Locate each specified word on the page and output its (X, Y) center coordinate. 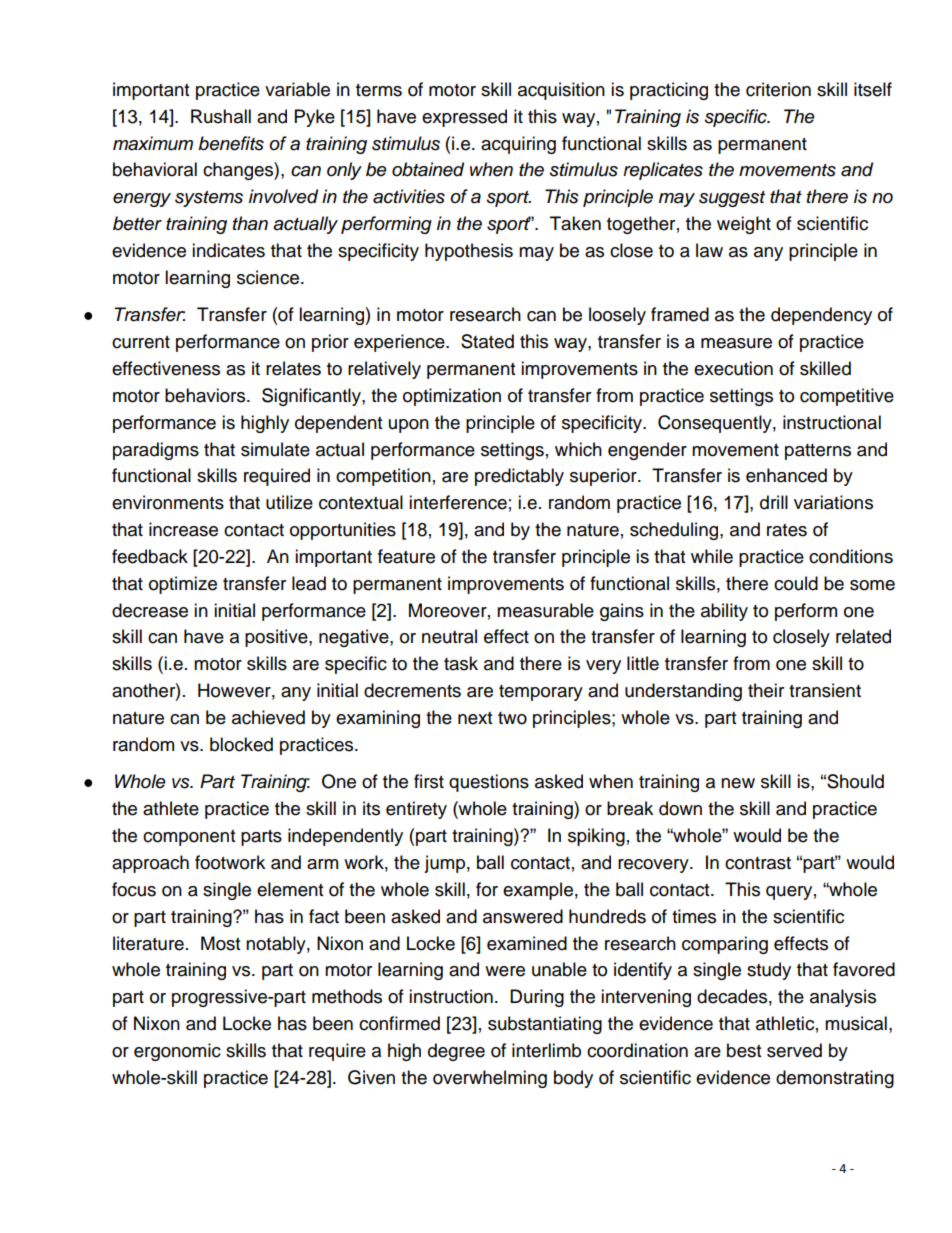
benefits (231, 143)
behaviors (206, 395)
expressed (464, 118)
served (794, 1050)
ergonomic (177, 1052)
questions (489, 783)
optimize (183, 585)
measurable (545, 610)
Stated (487, 341)
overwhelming (490, 1079)
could (796, 583)
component (189, 838)
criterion (778, 89)
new (738, 783)
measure (736, 343)
